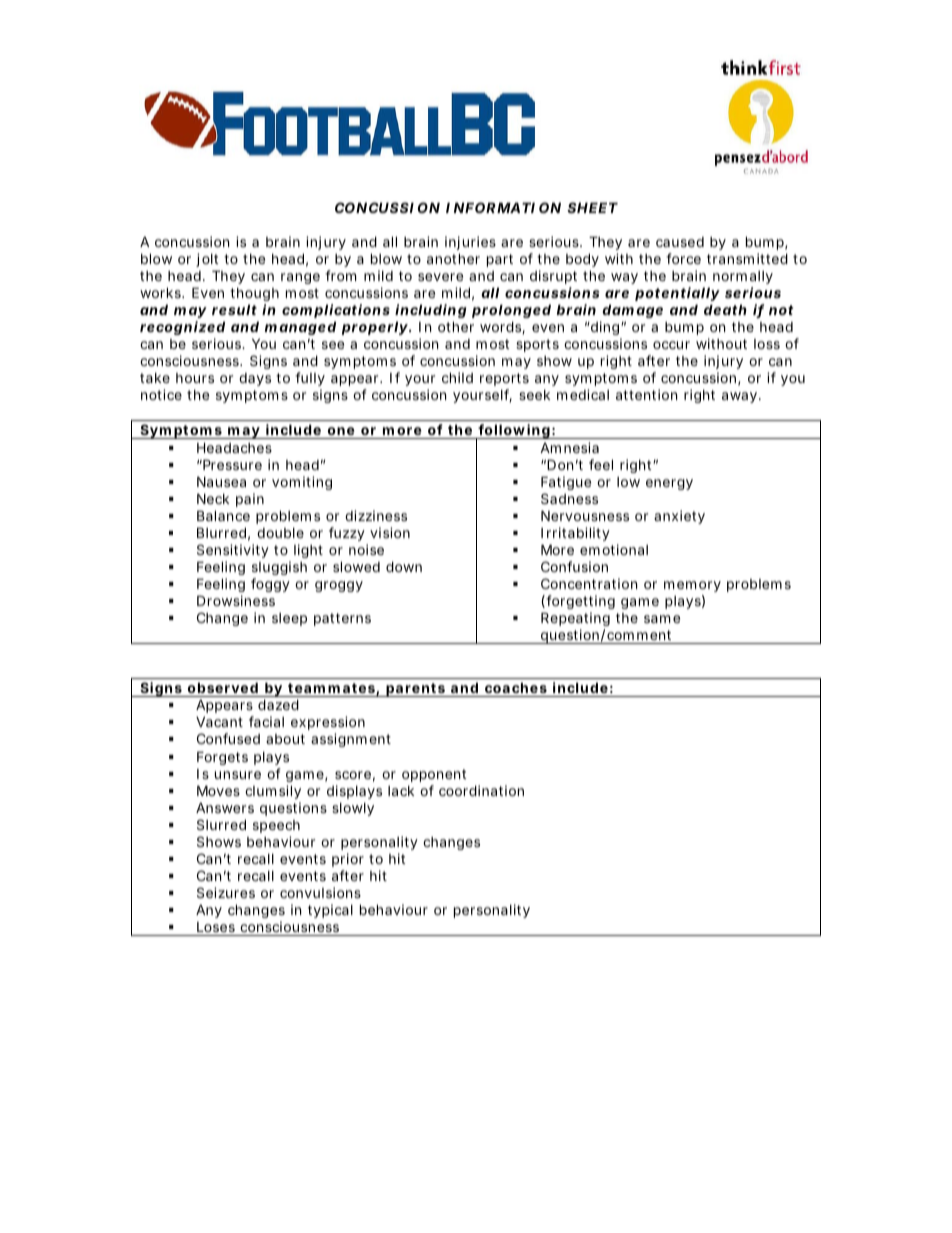  Describe the element at coordinates (226, 892) in the image. I see `Seizures` at that location.
